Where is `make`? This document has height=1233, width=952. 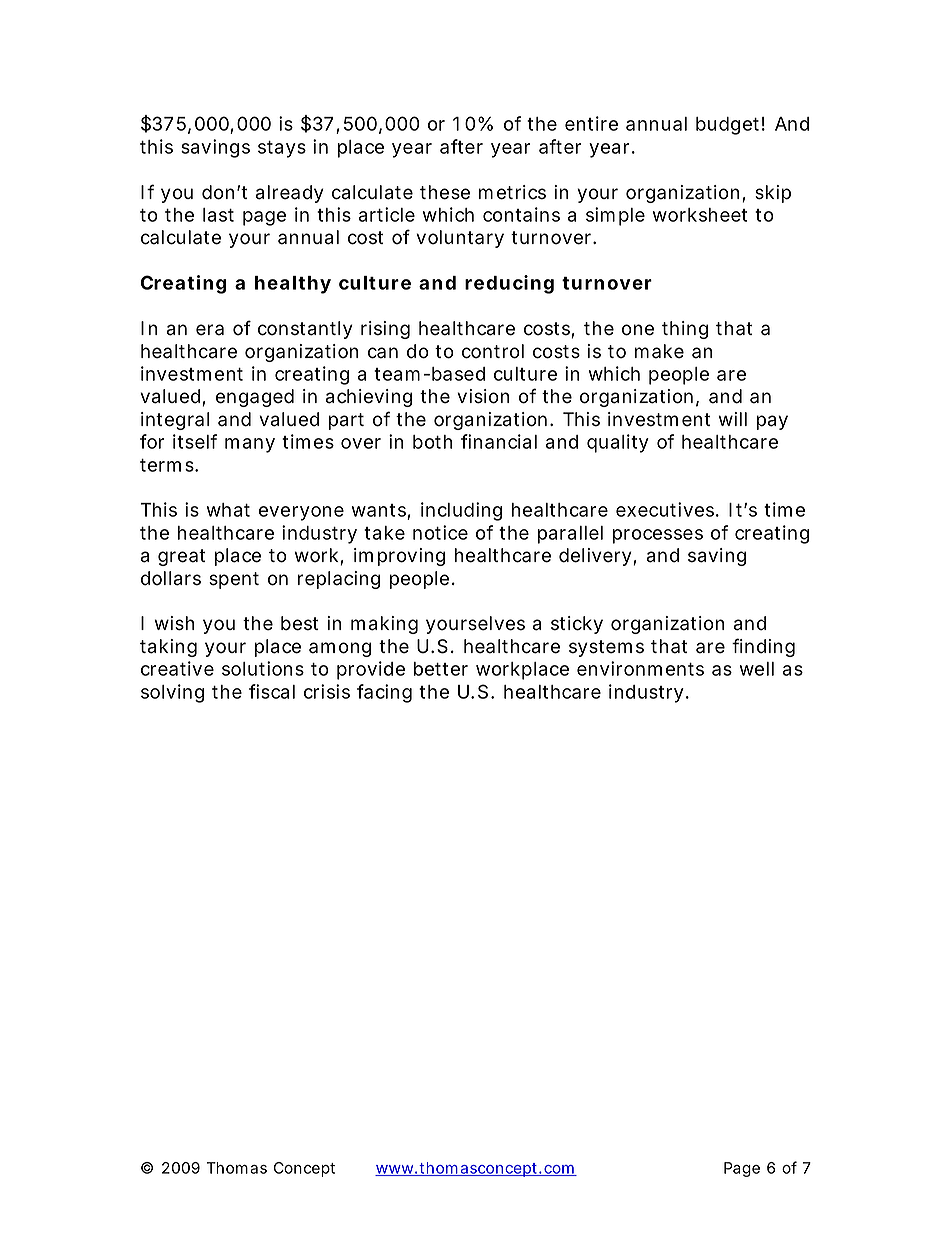
make is located at coordinates (659, 351).
